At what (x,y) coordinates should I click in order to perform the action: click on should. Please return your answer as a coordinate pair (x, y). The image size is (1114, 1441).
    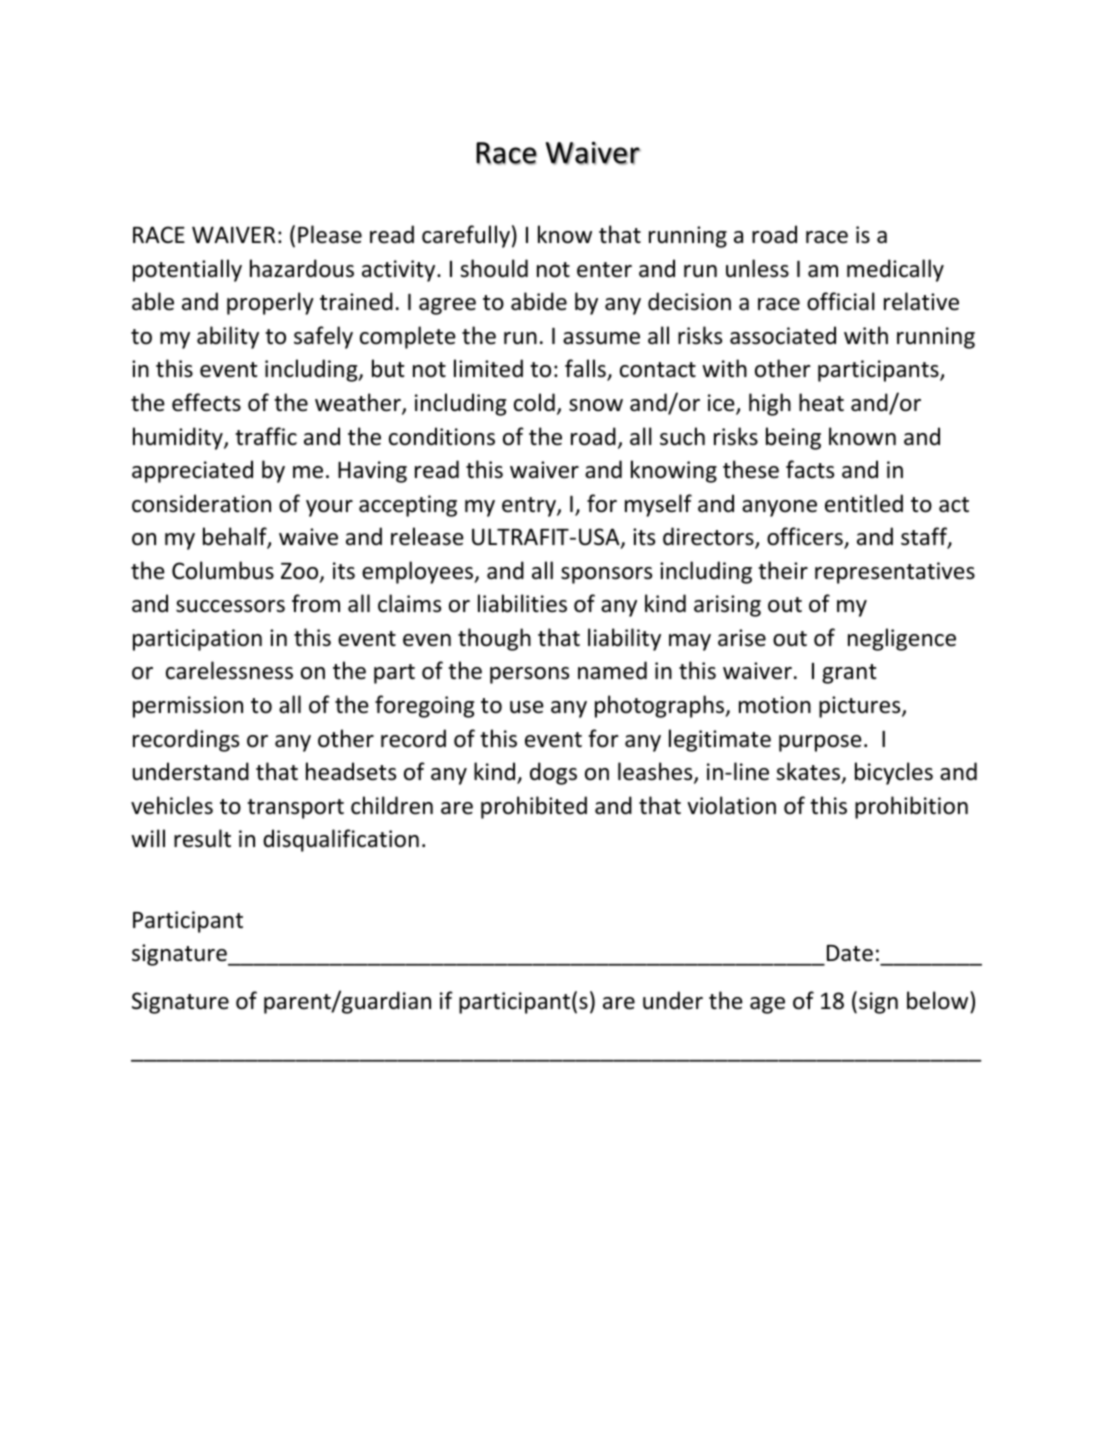
    Looking at the image, I should click on (494, 268).
